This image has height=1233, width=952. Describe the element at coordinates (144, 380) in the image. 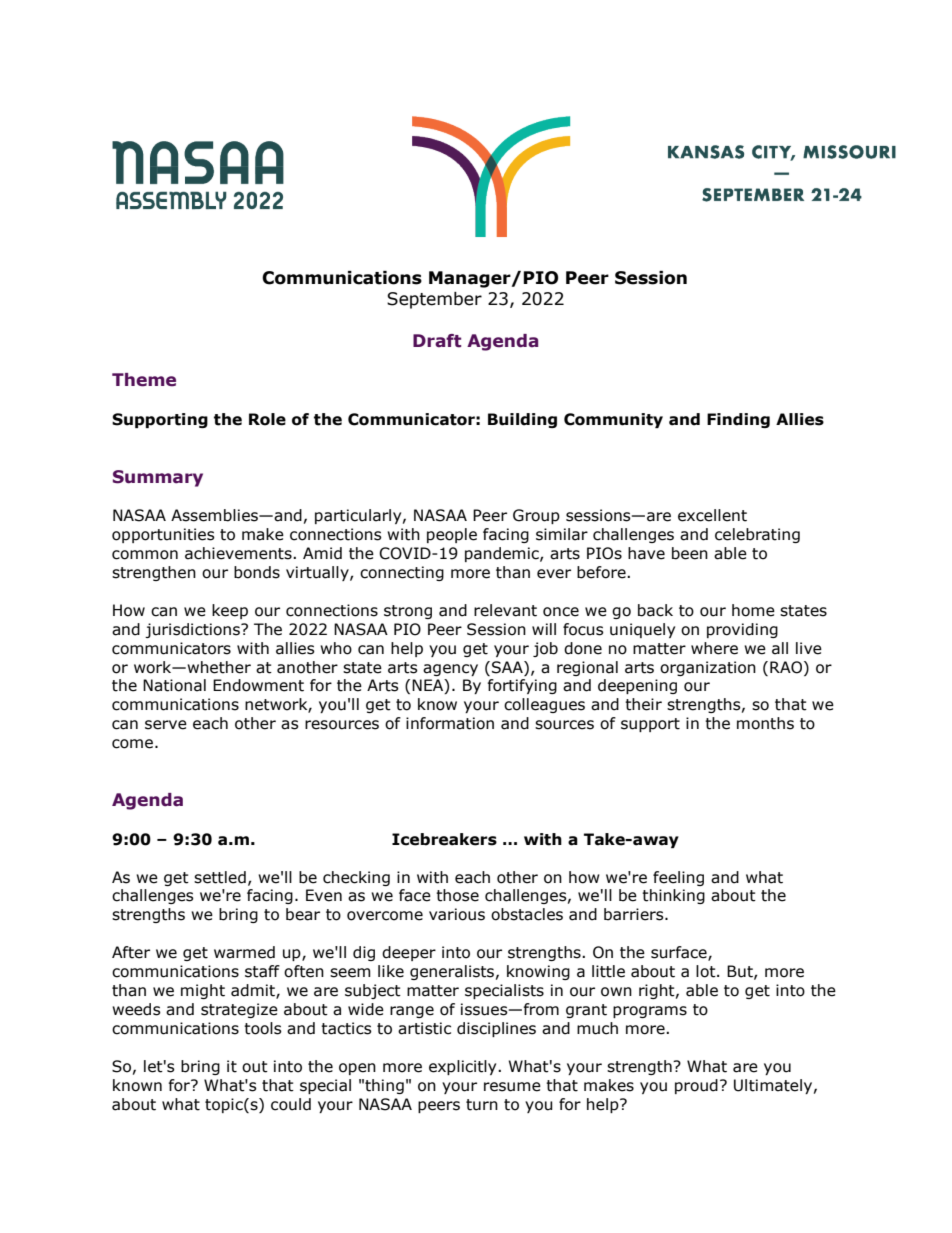

I see `Theme` at that location.
